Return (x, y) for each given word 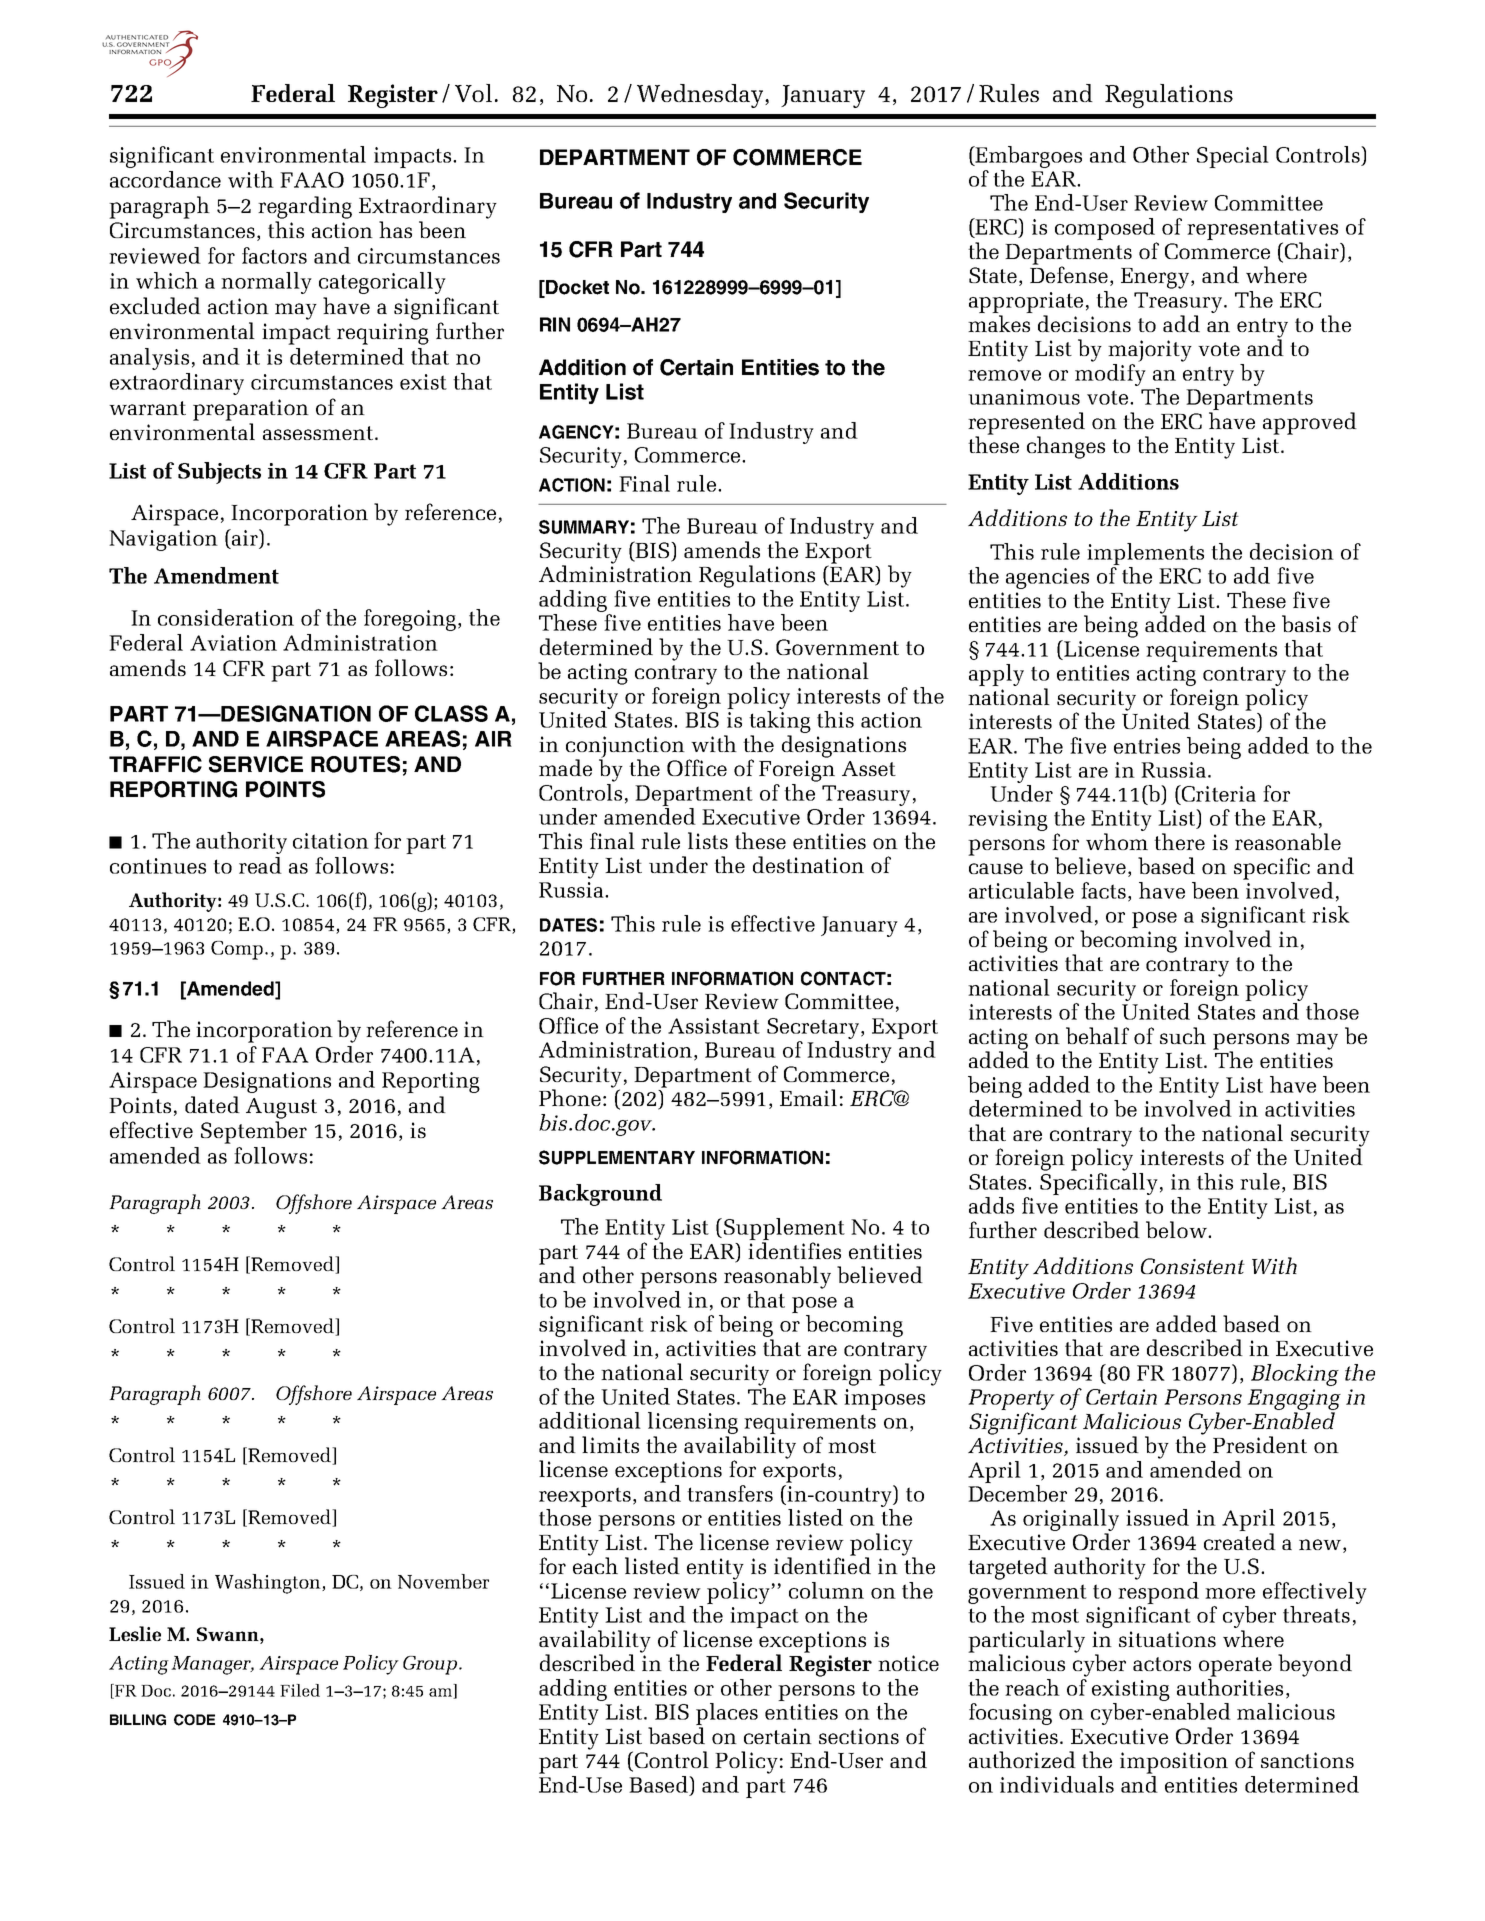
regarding (305, 207)
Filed (300, 1690)
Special (1233, 157)
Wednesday (701, 96)
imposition (1174, 1763)
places (727, 1715)
